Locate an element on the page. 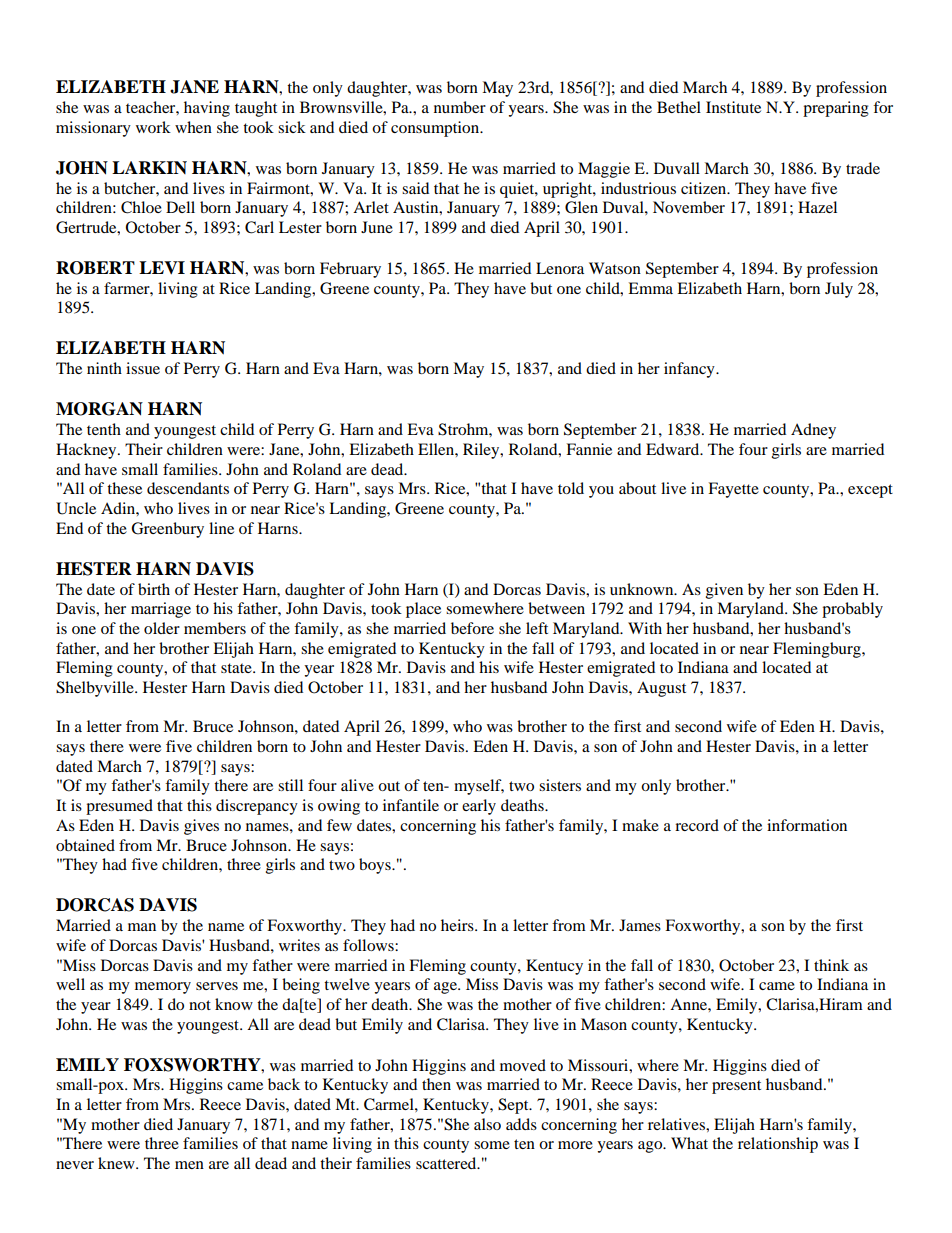  Institute is located at coordinates (733, 107).
